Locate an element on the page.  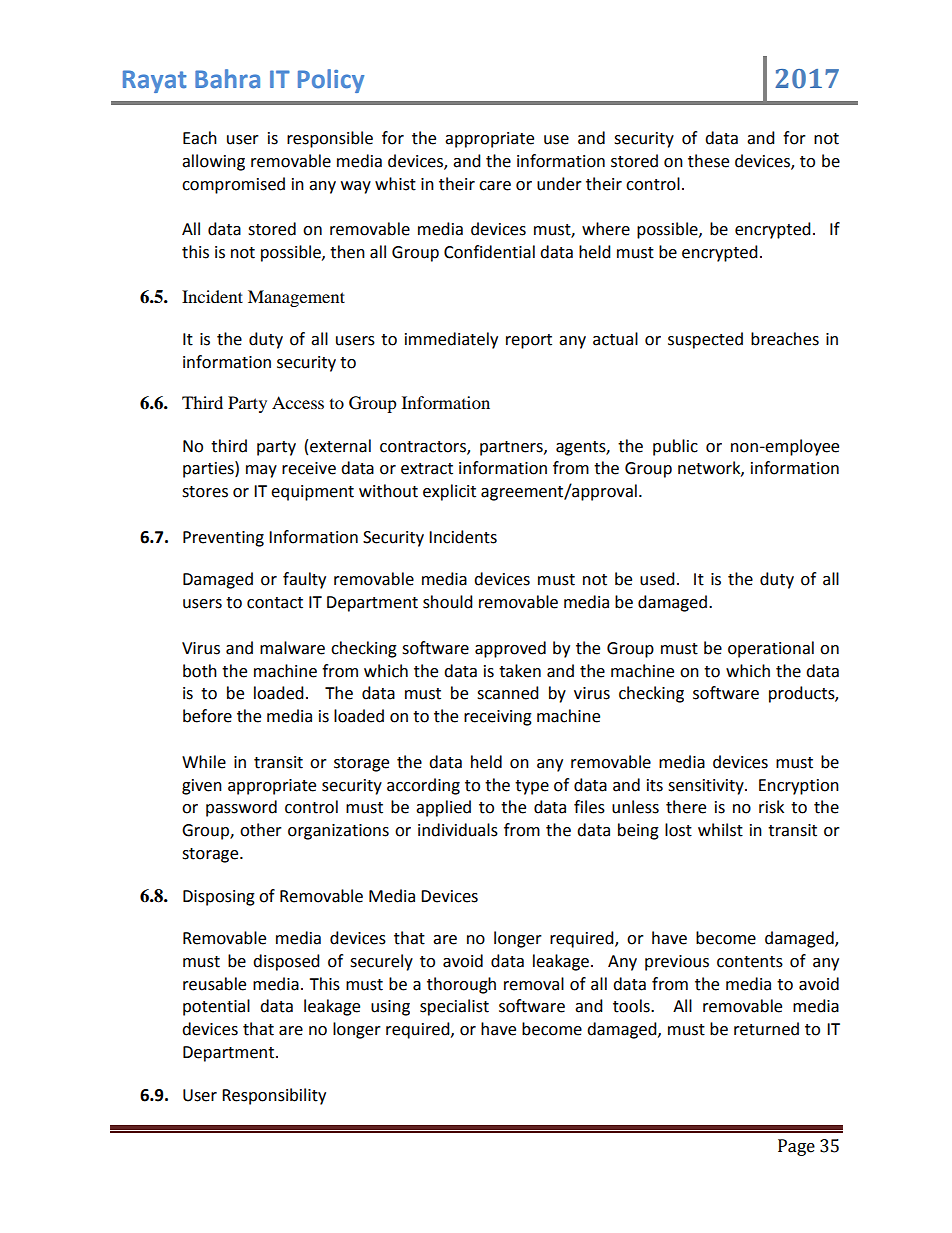
type is located at coordinates (532, 787).
